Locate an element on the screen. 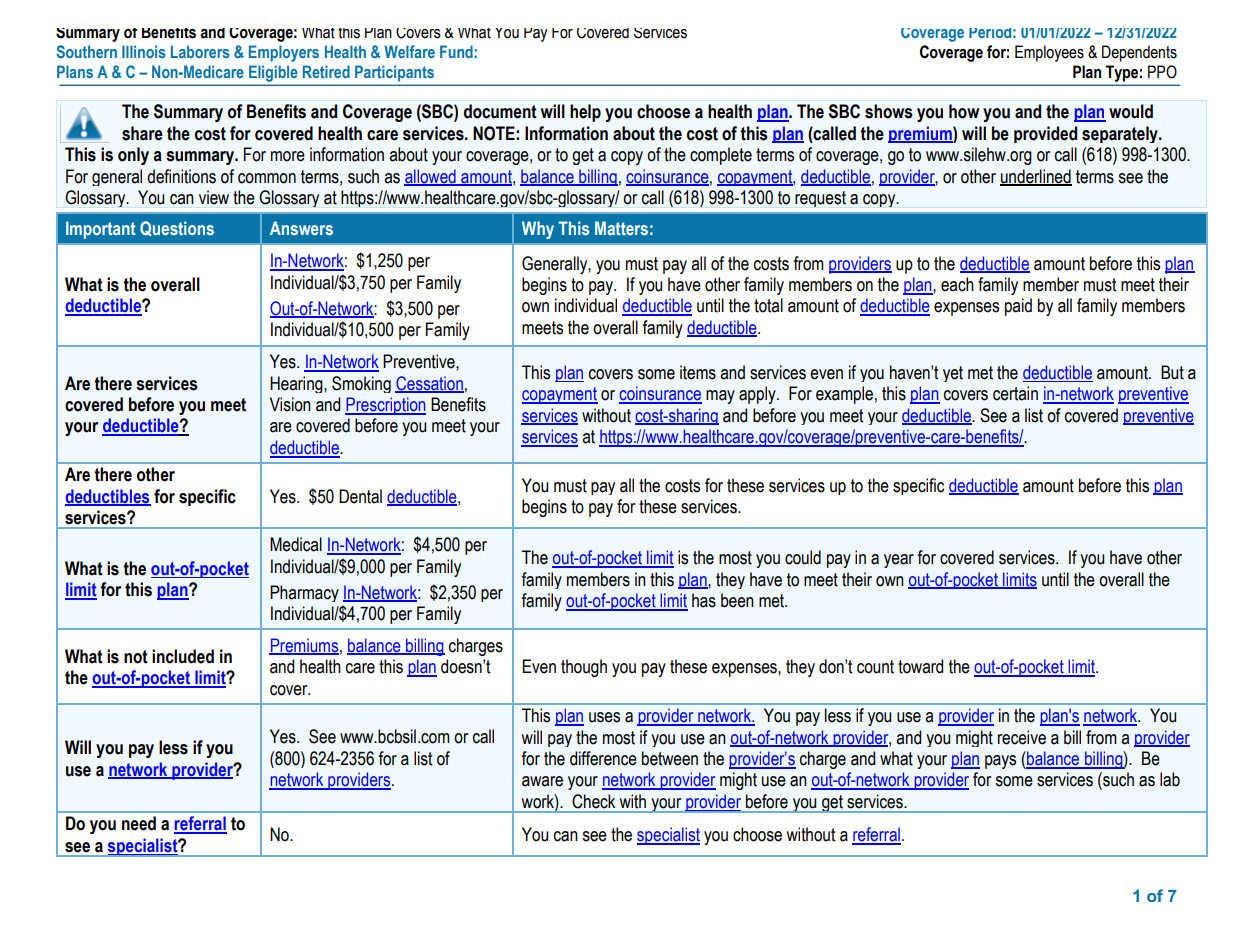  Check is located at coordinates (594, 801).
